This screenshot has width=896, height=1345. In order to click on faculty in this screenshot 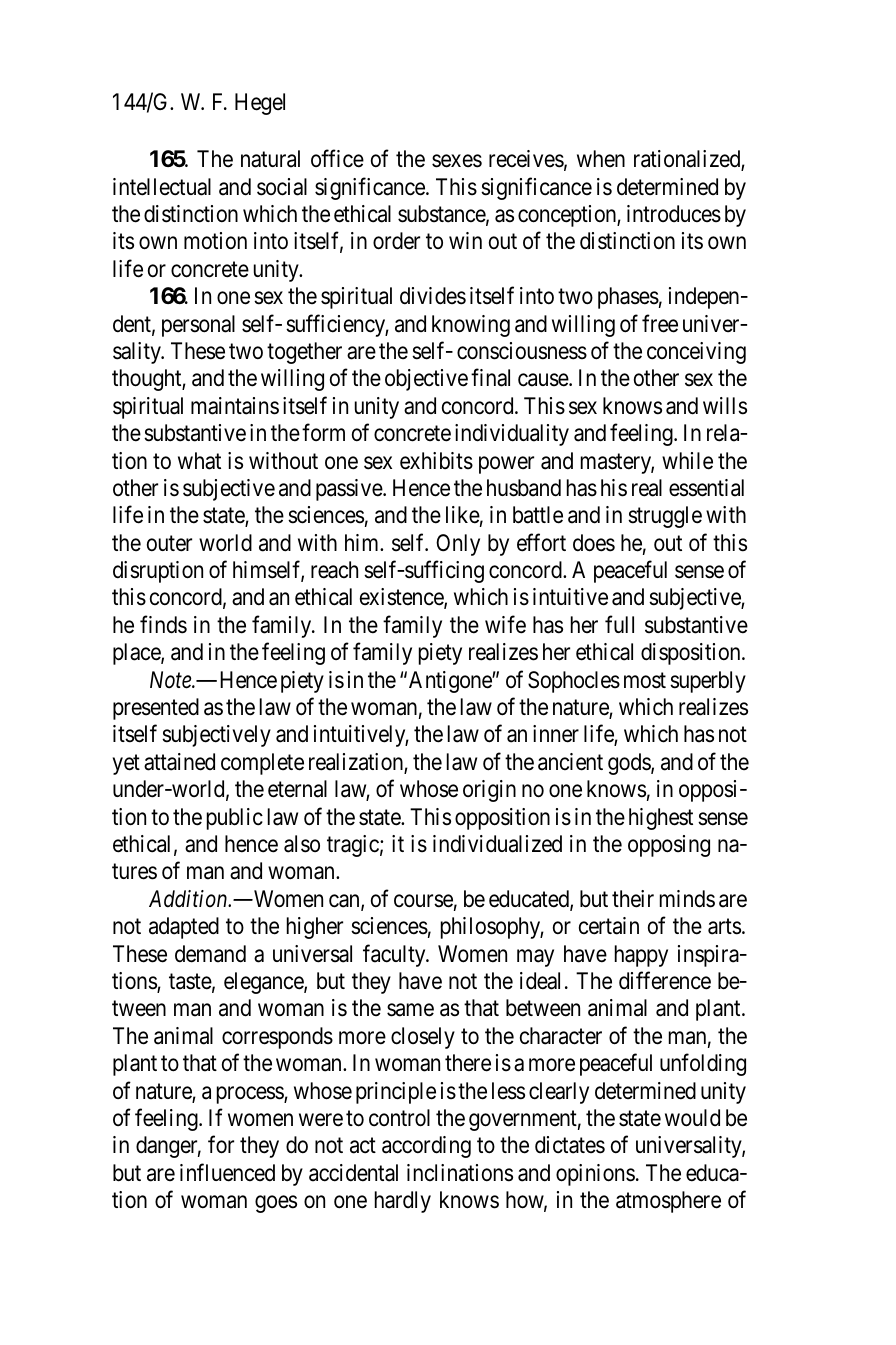, I will do `click(395, 955)`.
